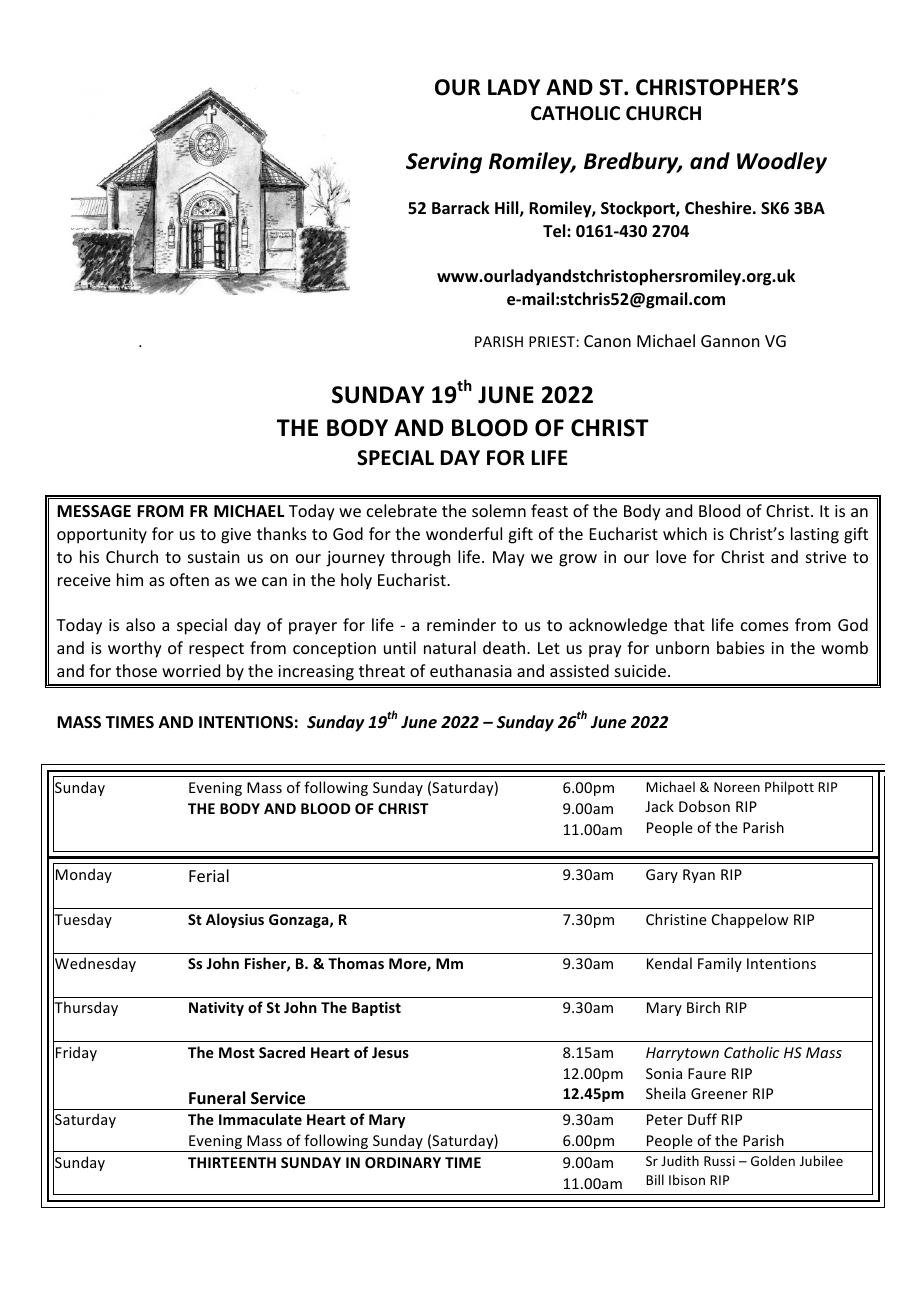 The image size is (924, 1308). I want to click on Serving, so click(444, 163).
